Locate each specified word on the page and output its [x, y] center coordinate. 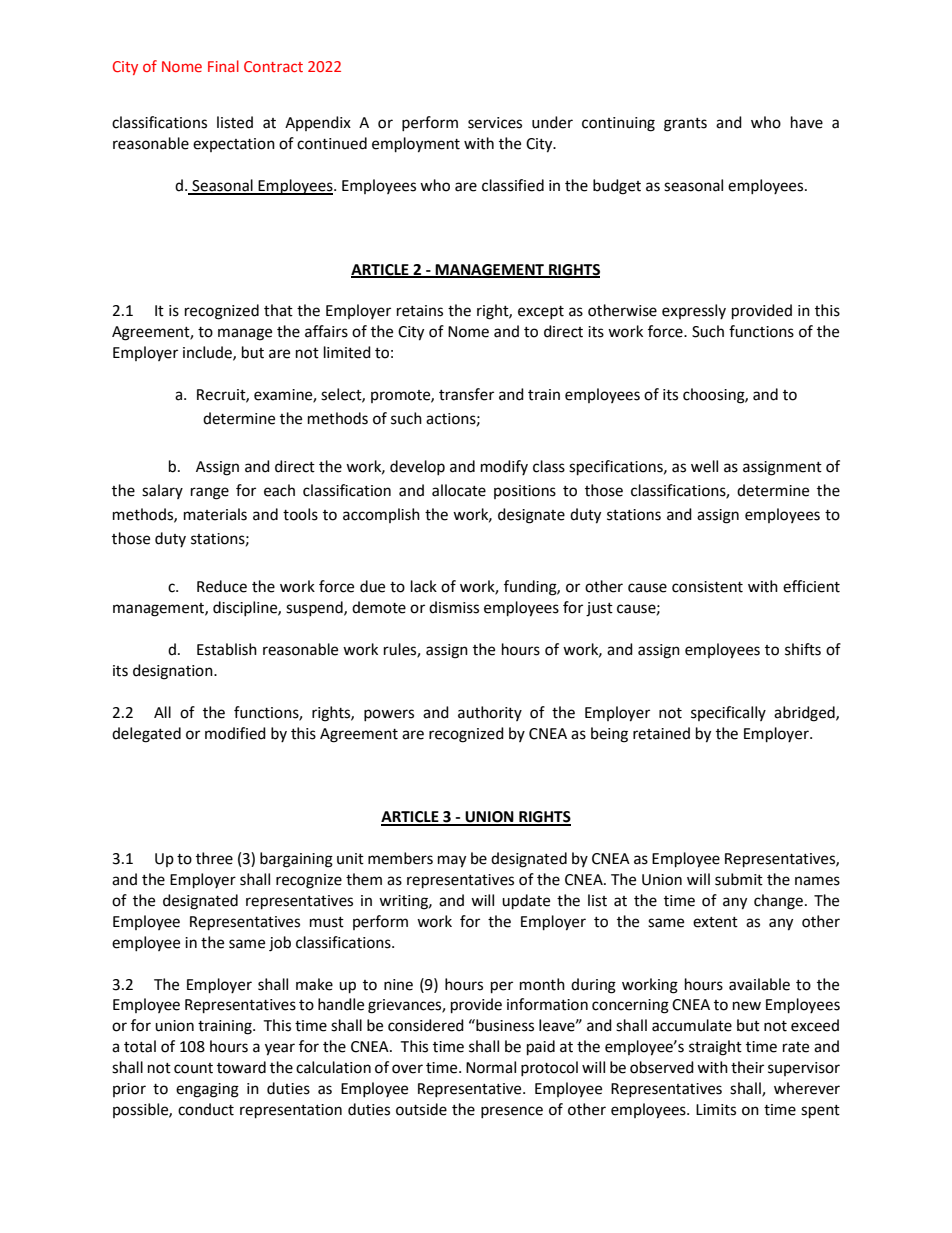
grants [685, 125]
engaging [207, 1090]
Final [223, 66]
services [495, 123]
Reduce [222, 586]
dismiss [454, 607]
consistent [707, 587]
